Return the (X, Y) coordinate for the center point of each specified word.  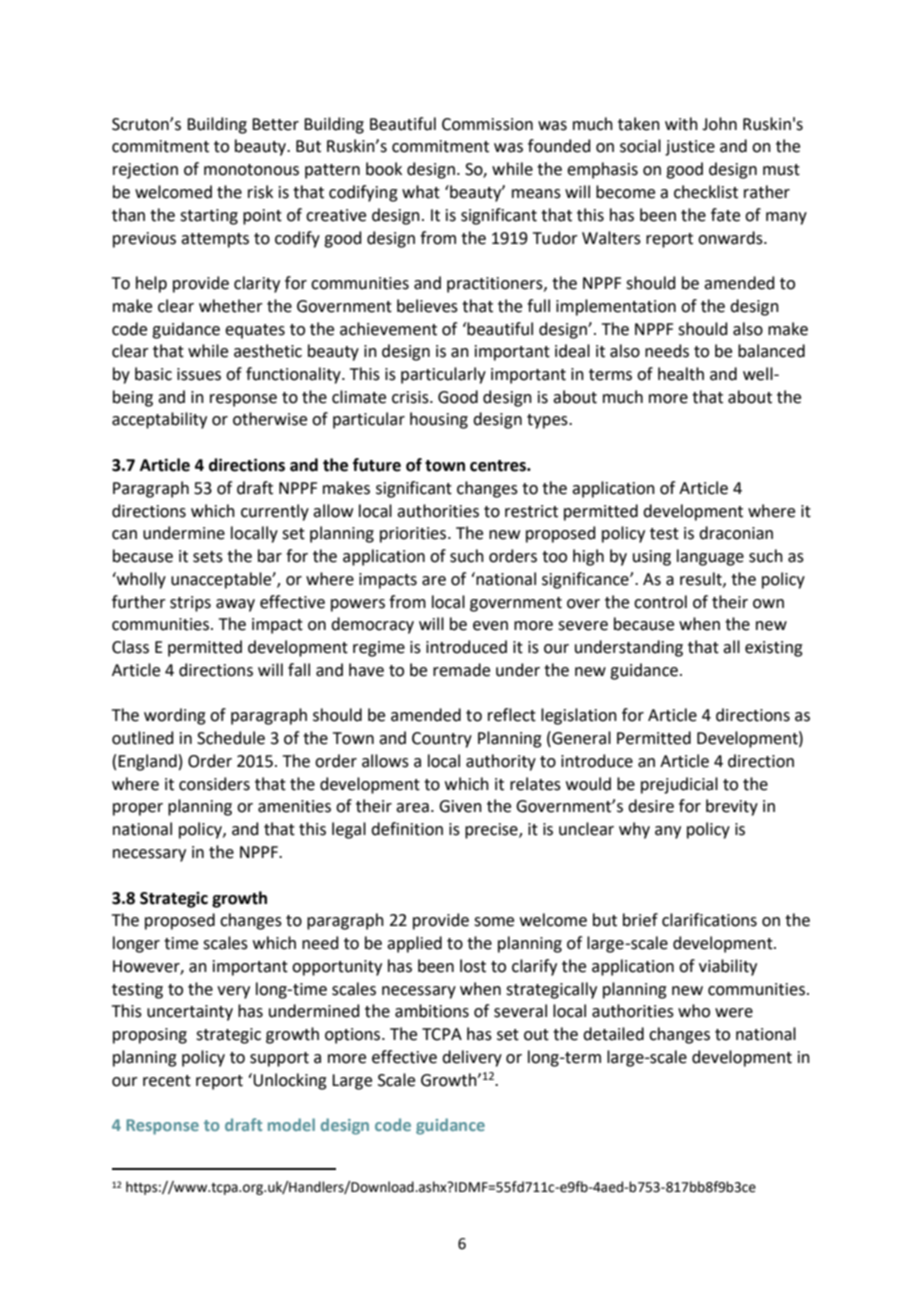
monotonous (251, 170)
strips (190, 604)
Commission (487, 124)
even (490, 626)
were (734, 1013)
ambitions (432, 1011)
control (660, 602)
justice (690, 148)
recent (167, 1081)
